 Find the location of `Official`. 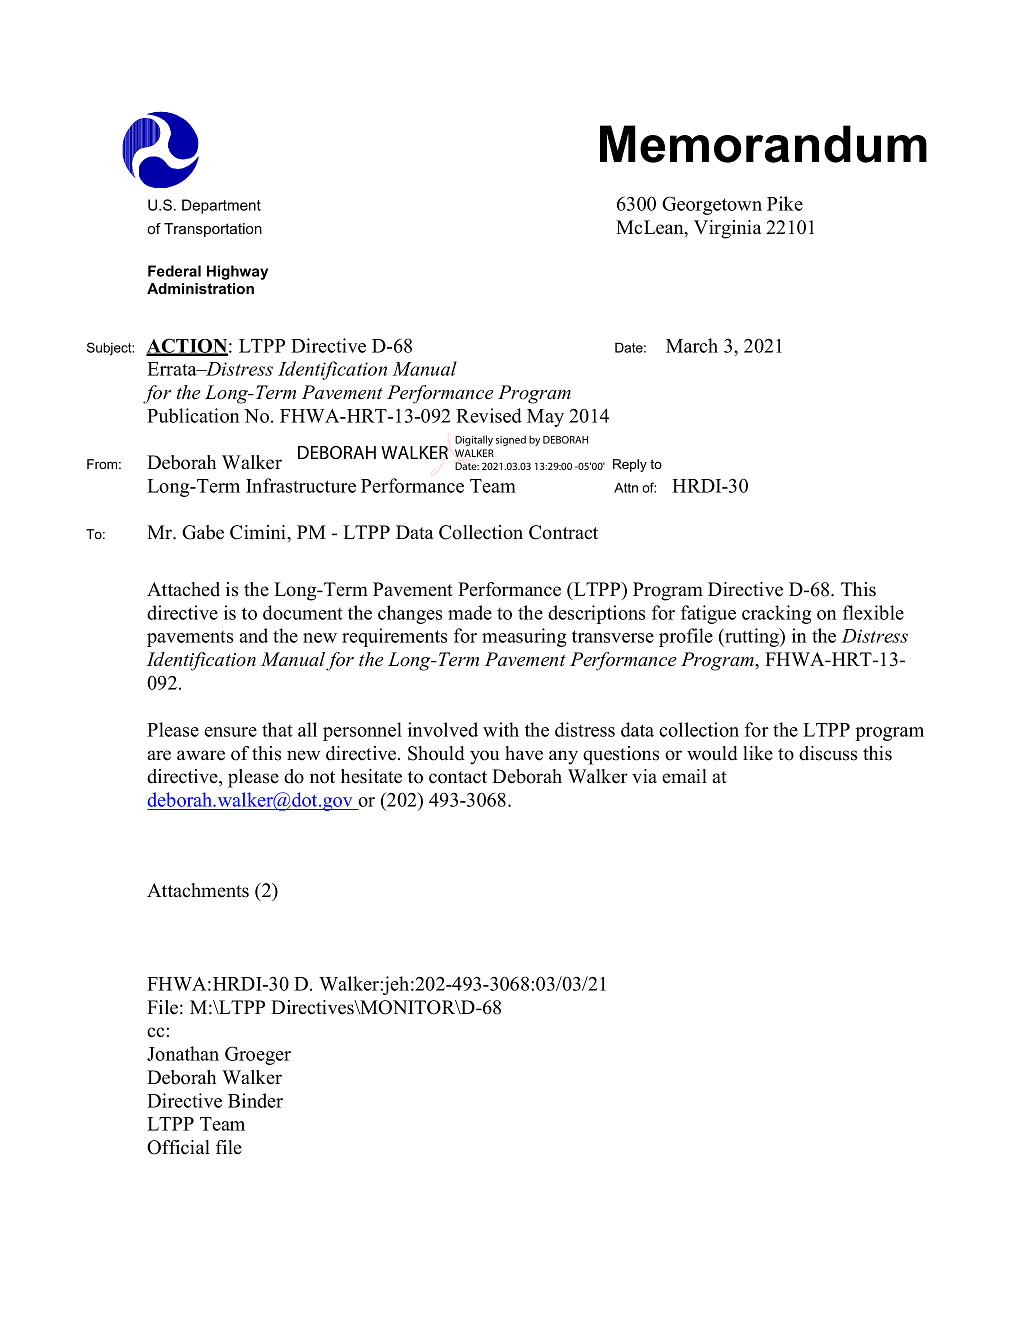

Official is located at coordinates (178, 1147).
